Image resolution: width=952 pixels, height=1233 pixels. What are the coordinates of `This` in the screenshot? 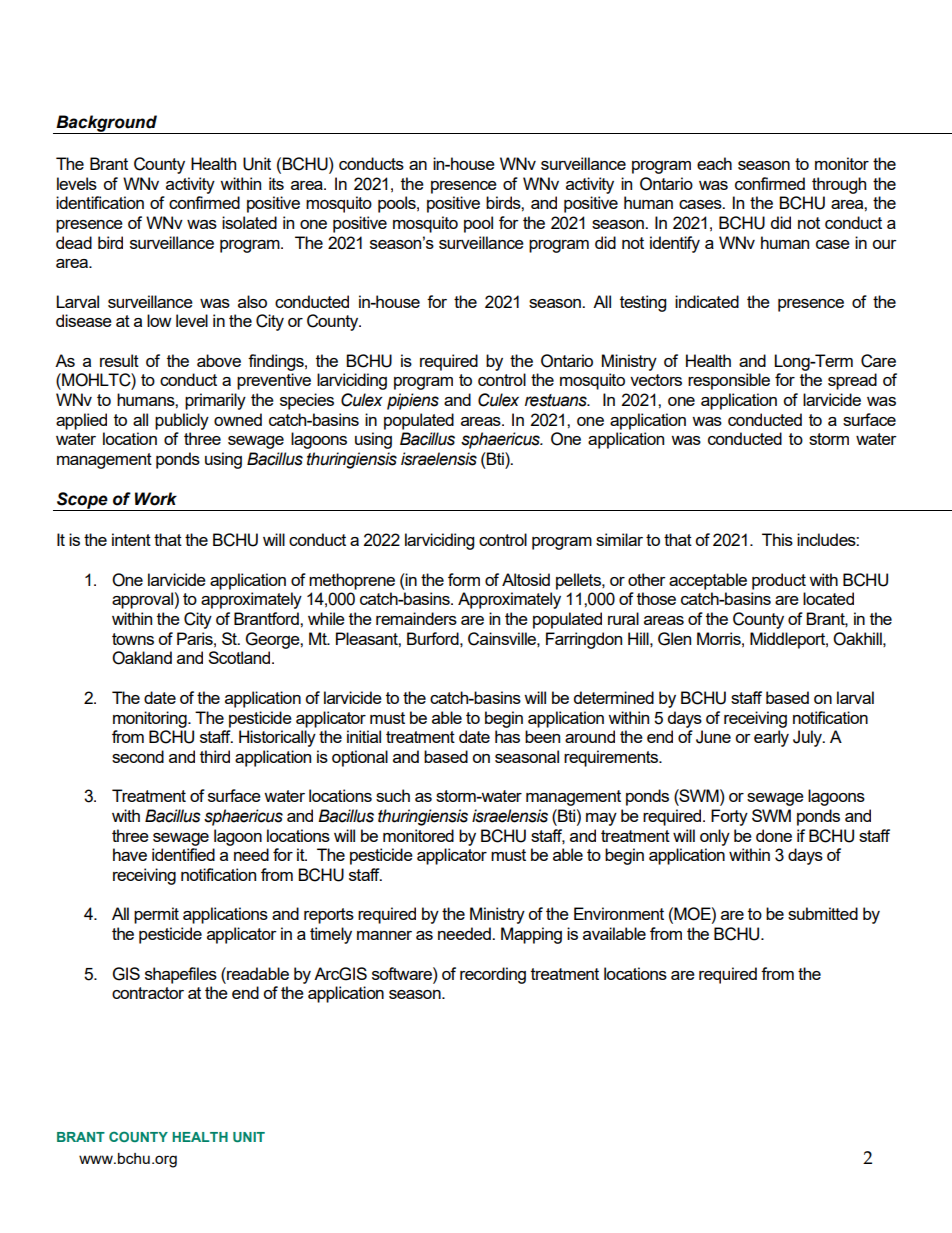 It's located at (777, 539).
